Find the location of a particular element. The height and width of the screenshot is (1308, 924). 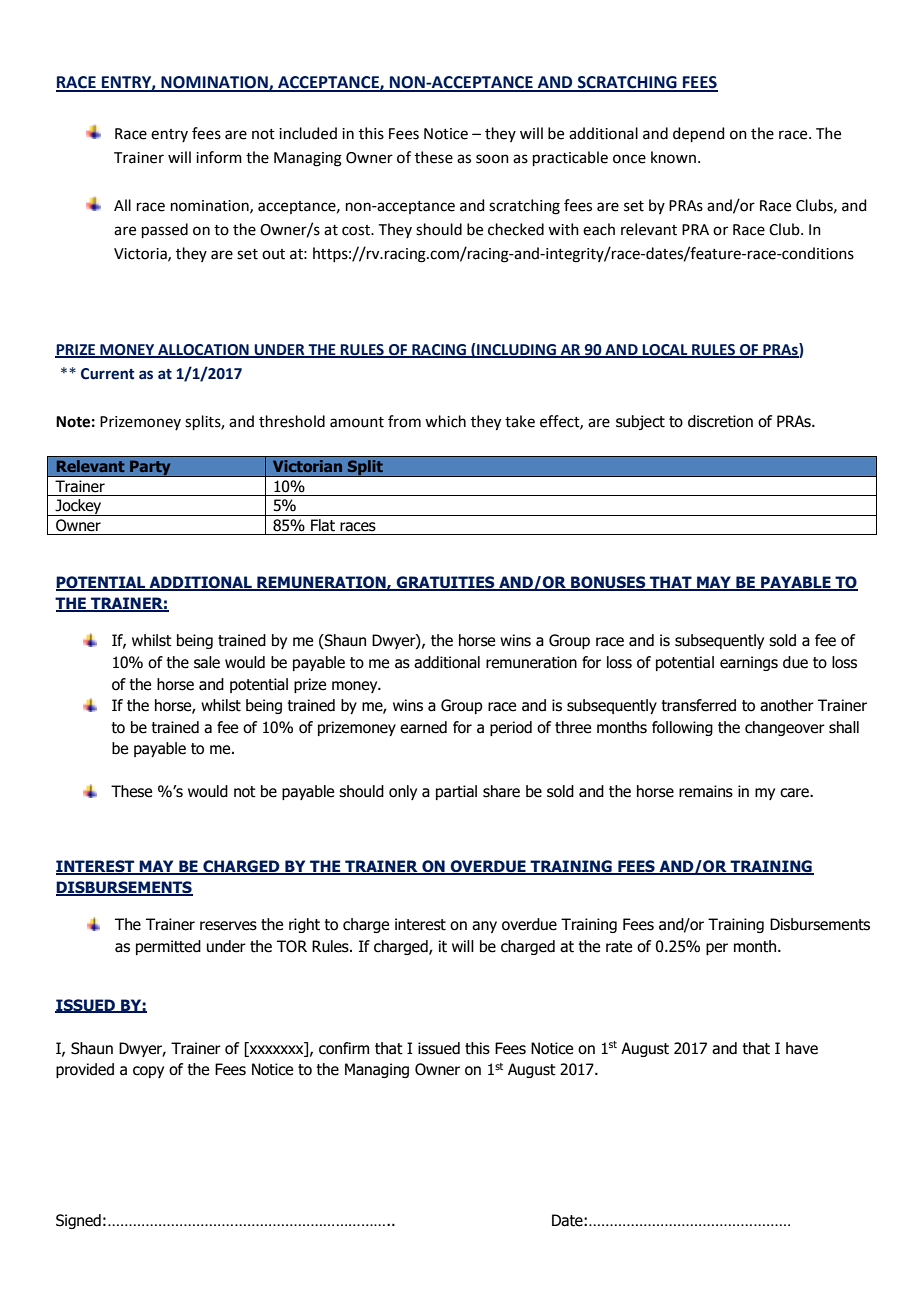

discretion is located at coordinates (720, 421).
